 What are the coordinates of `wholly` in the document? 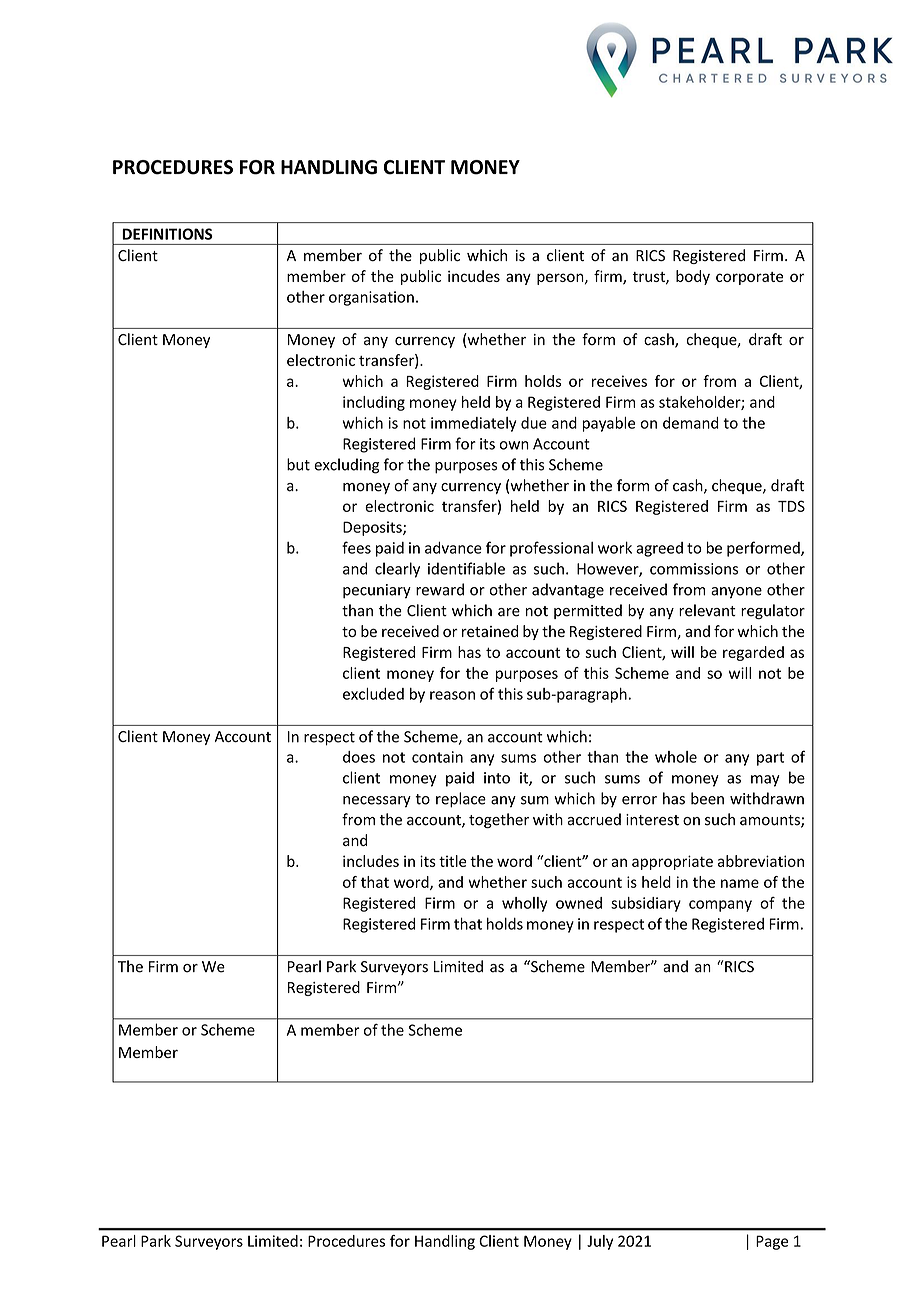 It's located at (524, 904).
